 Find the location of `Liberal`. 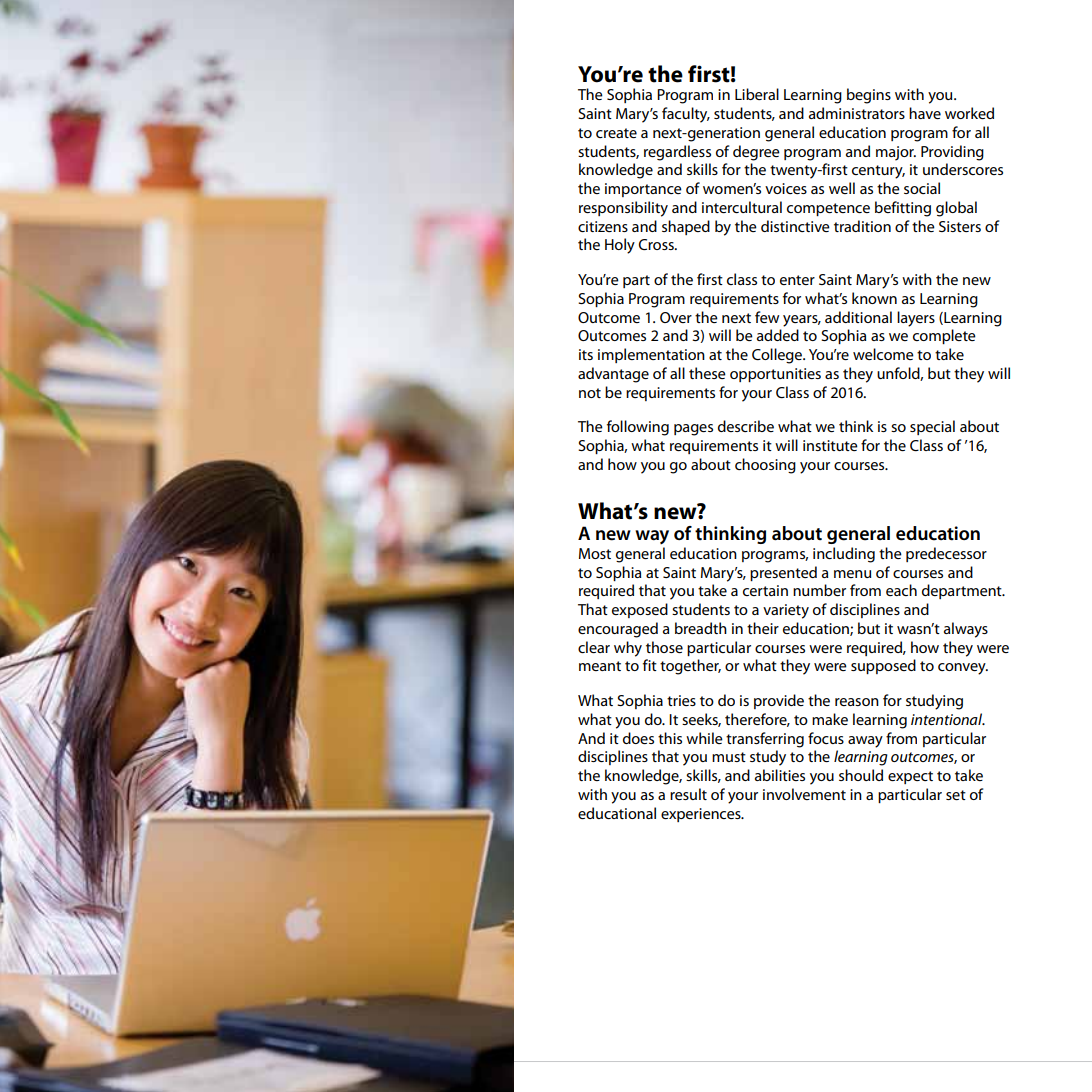

Liberal is located at coordinates (757, 94).
